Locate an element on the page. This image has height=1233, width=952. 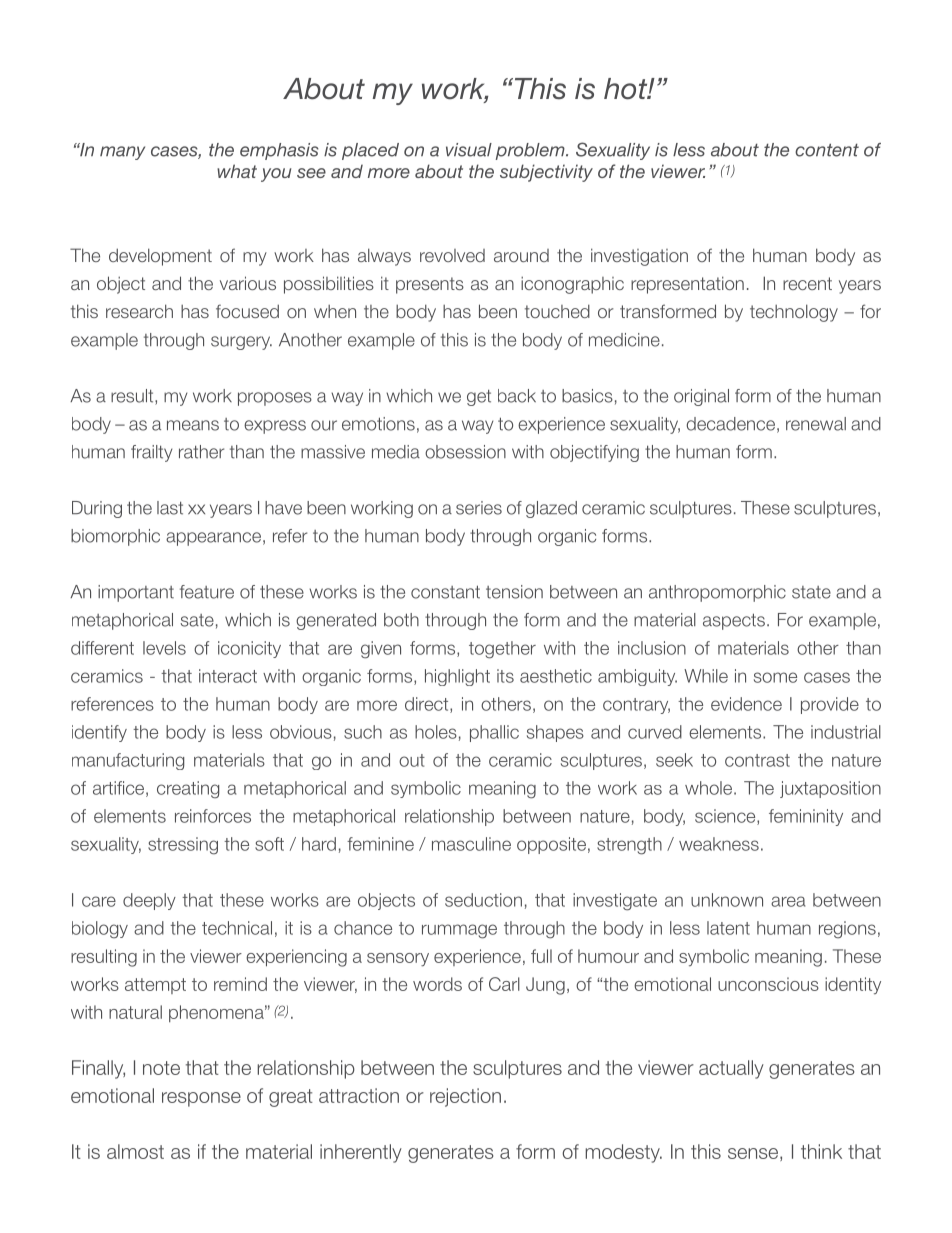
masculine is located at coordinates (471, 844).
